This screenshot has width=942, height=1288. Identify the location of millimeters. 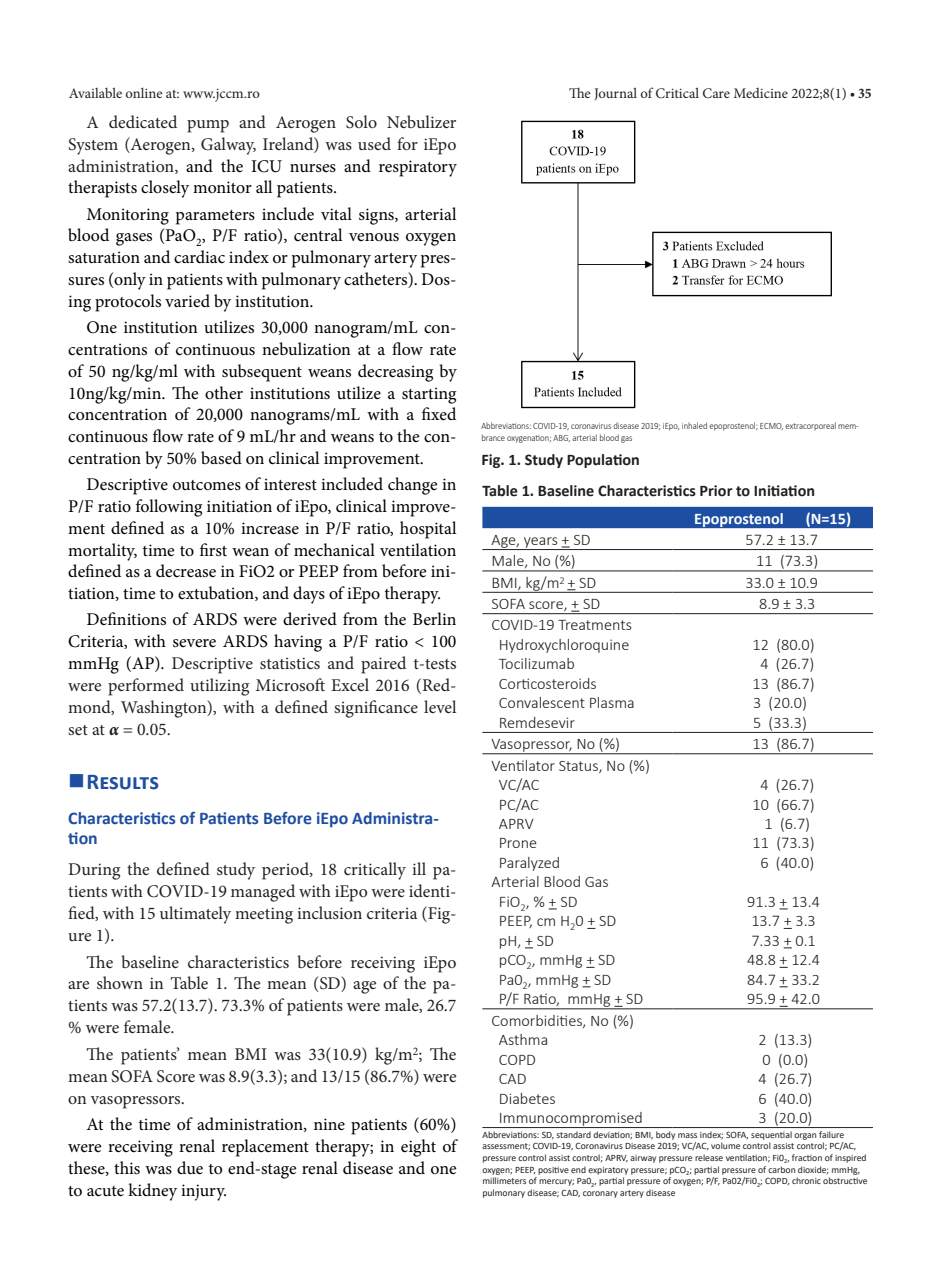
(504, 1180).
